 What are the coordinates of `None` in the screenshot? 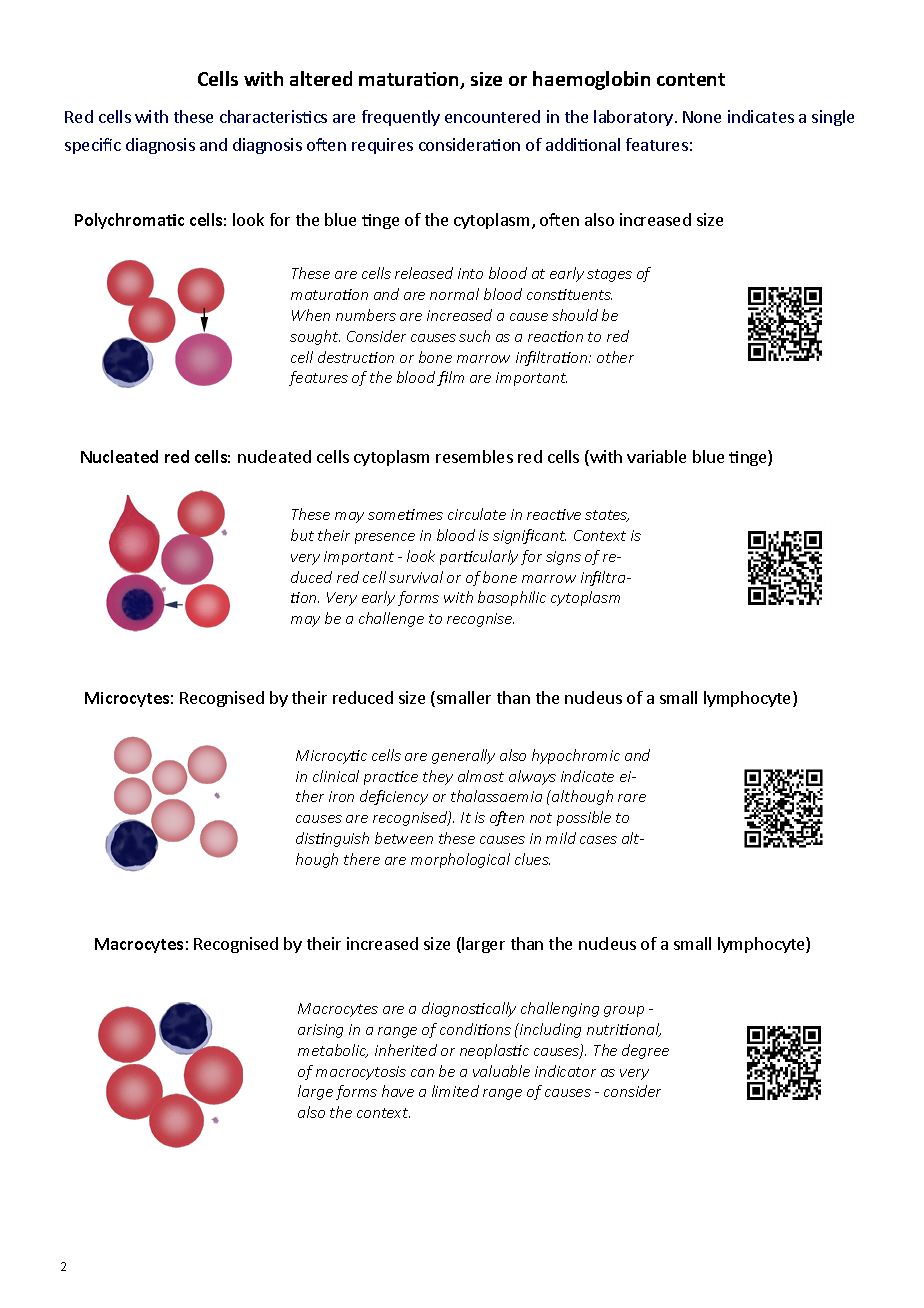 It's located at (702, 117).
